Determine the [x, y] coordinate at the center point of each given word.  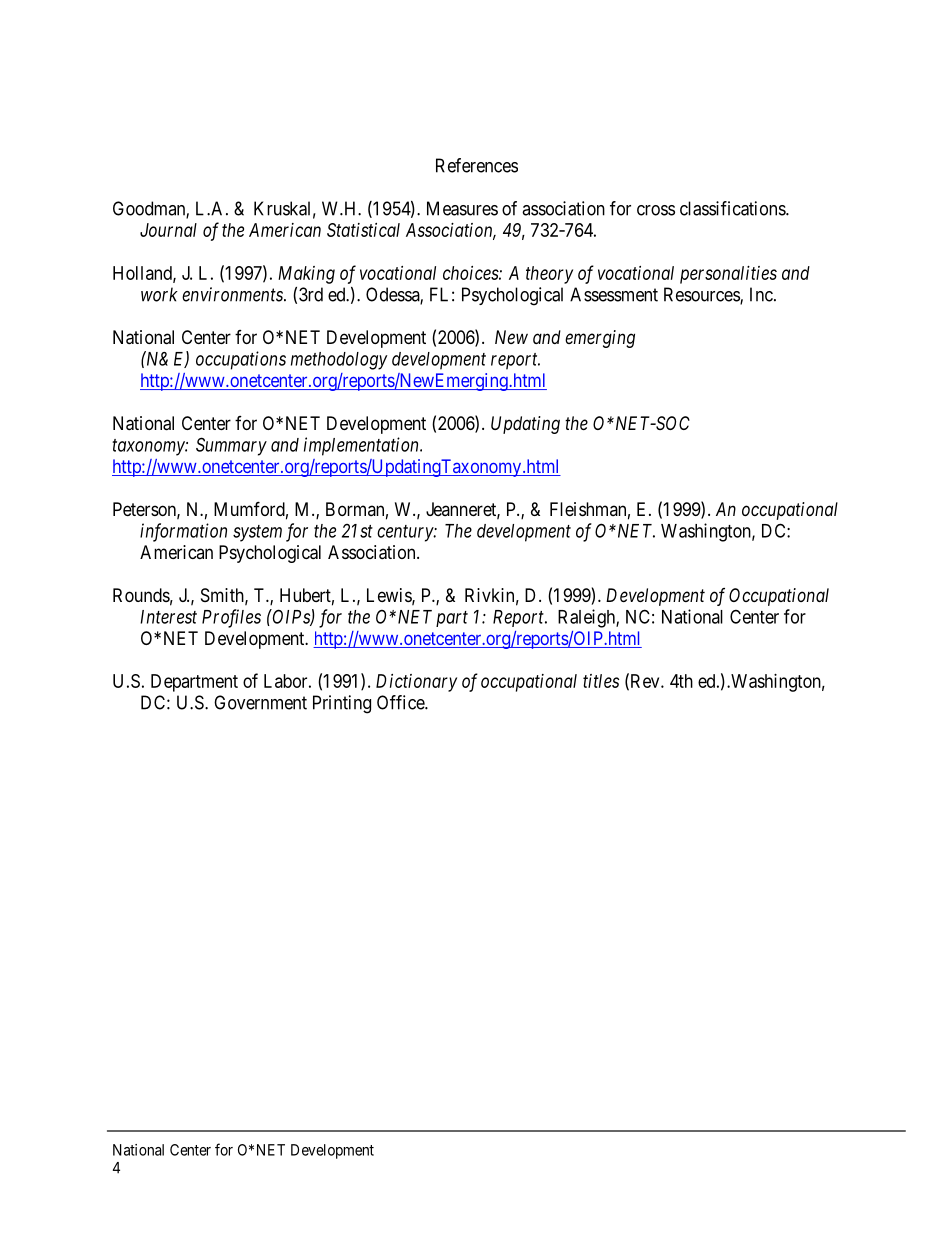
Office [401, 702]
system [257, 533]
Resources [702, 295]
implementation [362, 446]
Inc [761, 294]
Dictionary [416, 683]
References [477, 165]
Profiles [231, 618]
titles [601, 681]
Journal [168, 230]
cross [656, 210]
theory [549, 275]
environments [233, 294]
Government [260, 702]
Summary [231, 446]
